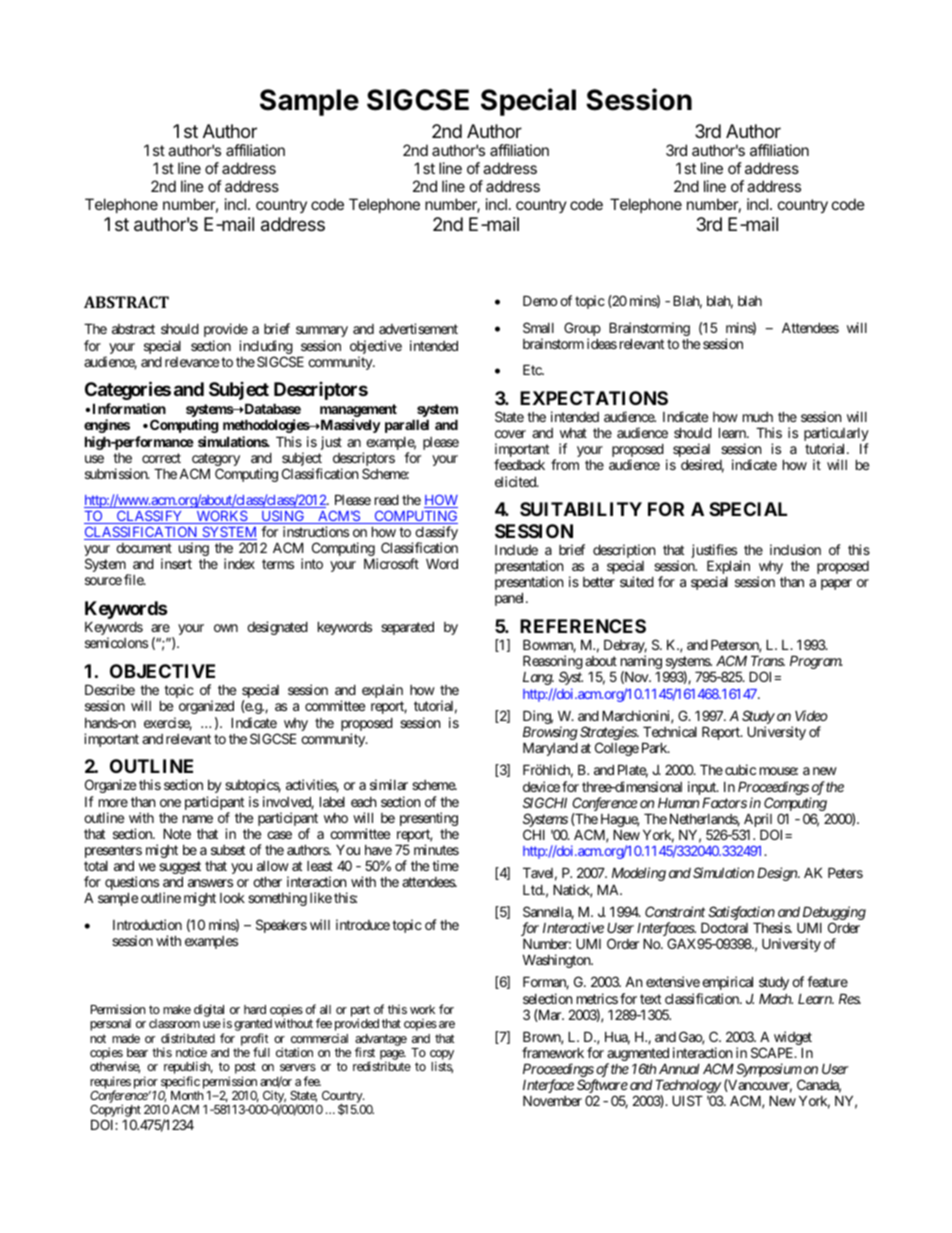 Image resolution: width=952 pixels, height=1233 pixels. Describe the element at coordinates (180, 1084) in the screenshot. I see `specific` at that location.
